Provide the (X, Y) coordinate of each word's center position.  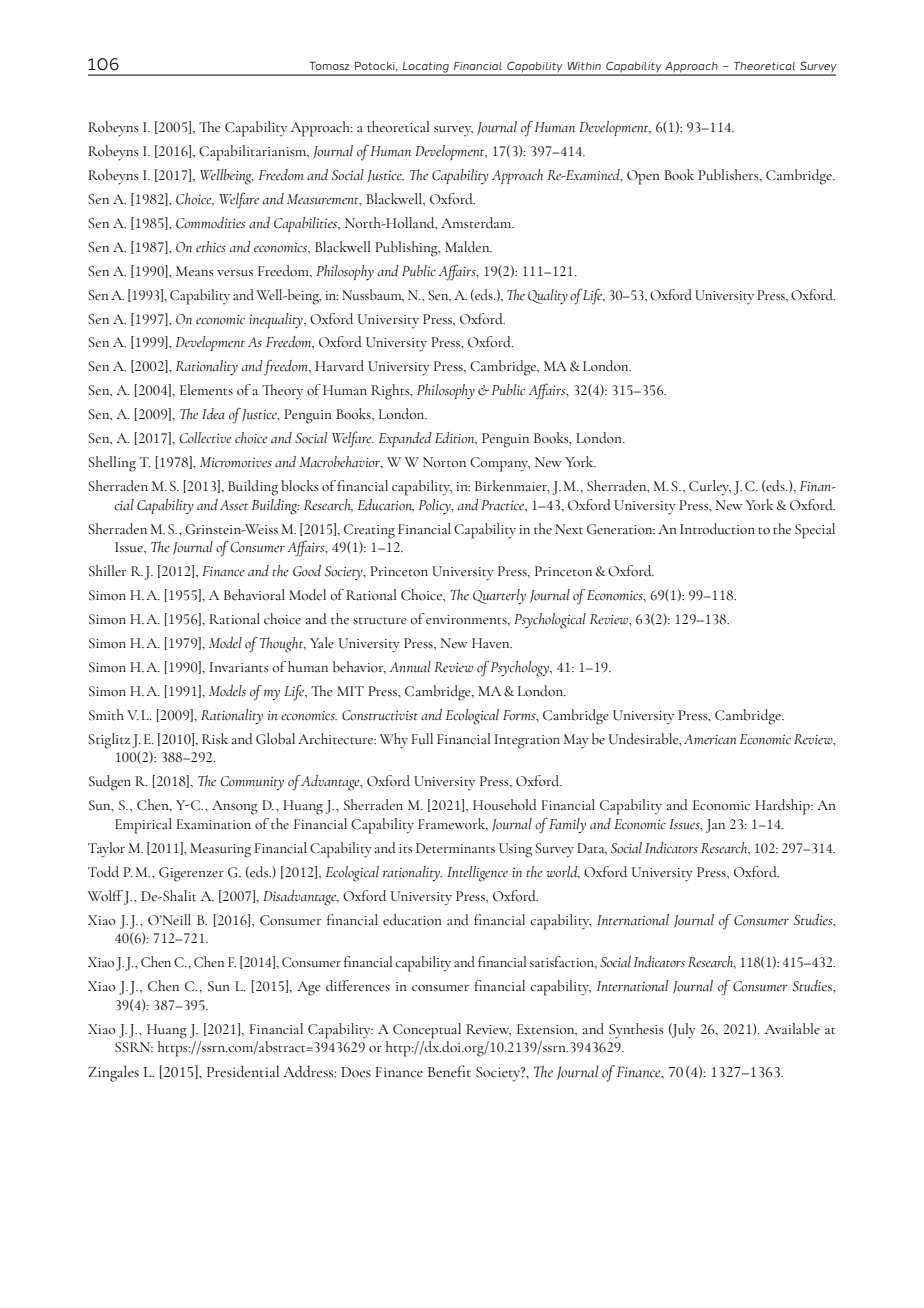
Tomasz (329, 66)
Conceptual (427, 1031)
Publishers (729, 175)
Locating (426, 68)
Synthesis (636, 1031)
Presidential (243, 1071)
